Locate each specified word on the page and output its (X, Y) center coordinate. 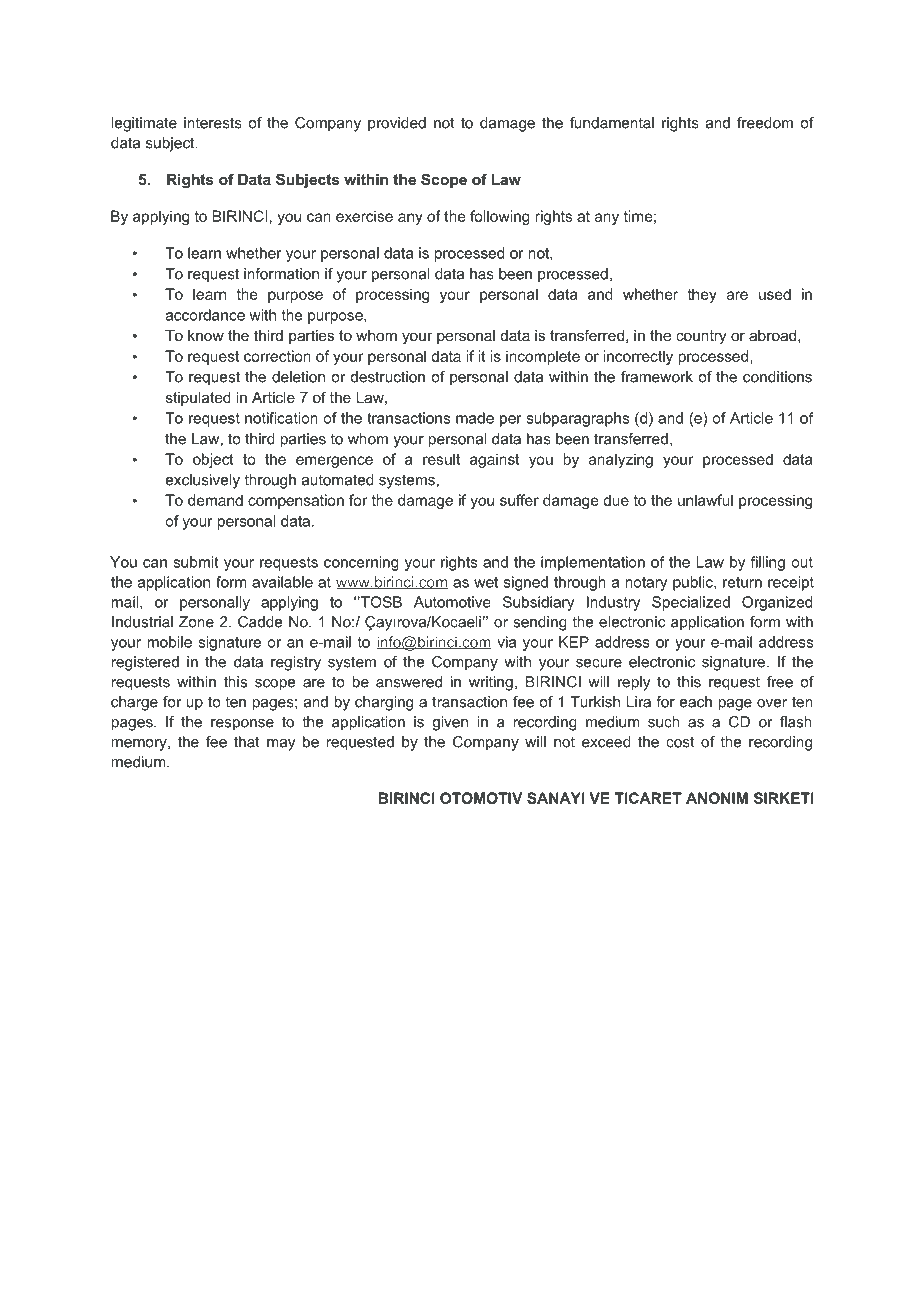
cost (680, 742)
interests (213, 123)
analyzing (621, 460)
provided (397, 124)
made (475, 418)
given (450, 723)
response (242, 725)
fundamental (612, 123)
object (213, 460)
